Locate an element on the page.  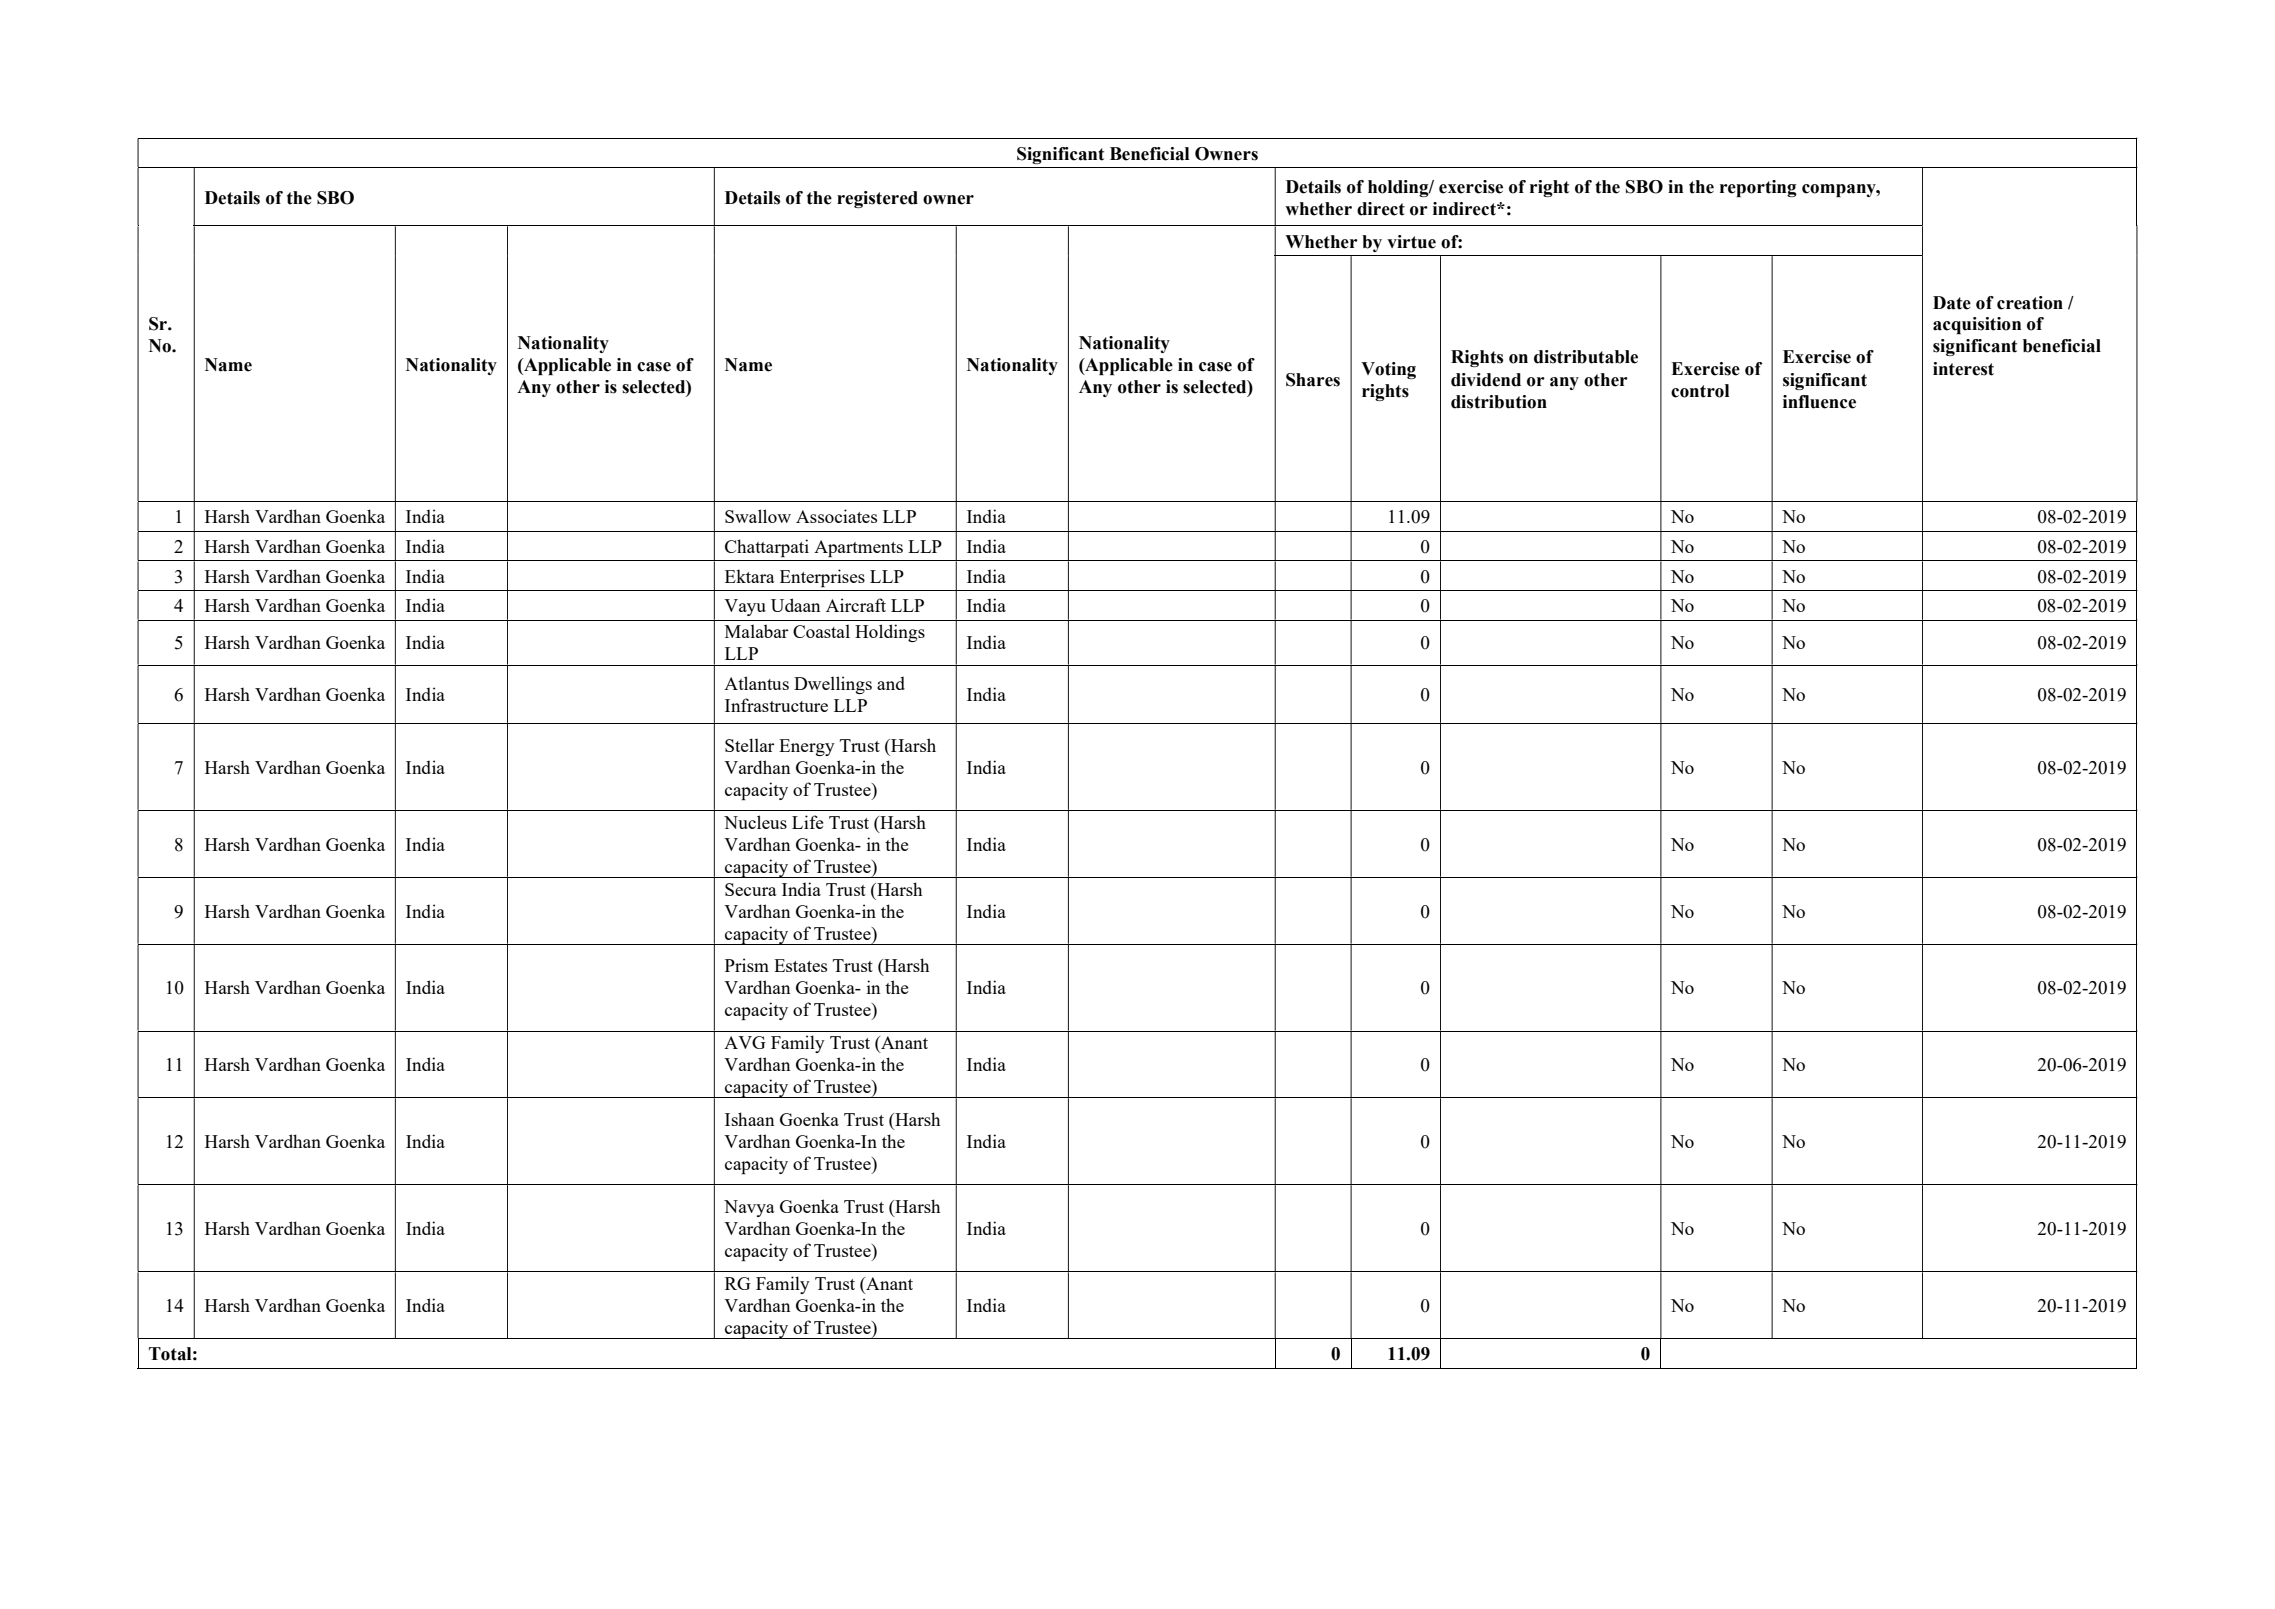
reporting is located at coordinates (1758, 188).
